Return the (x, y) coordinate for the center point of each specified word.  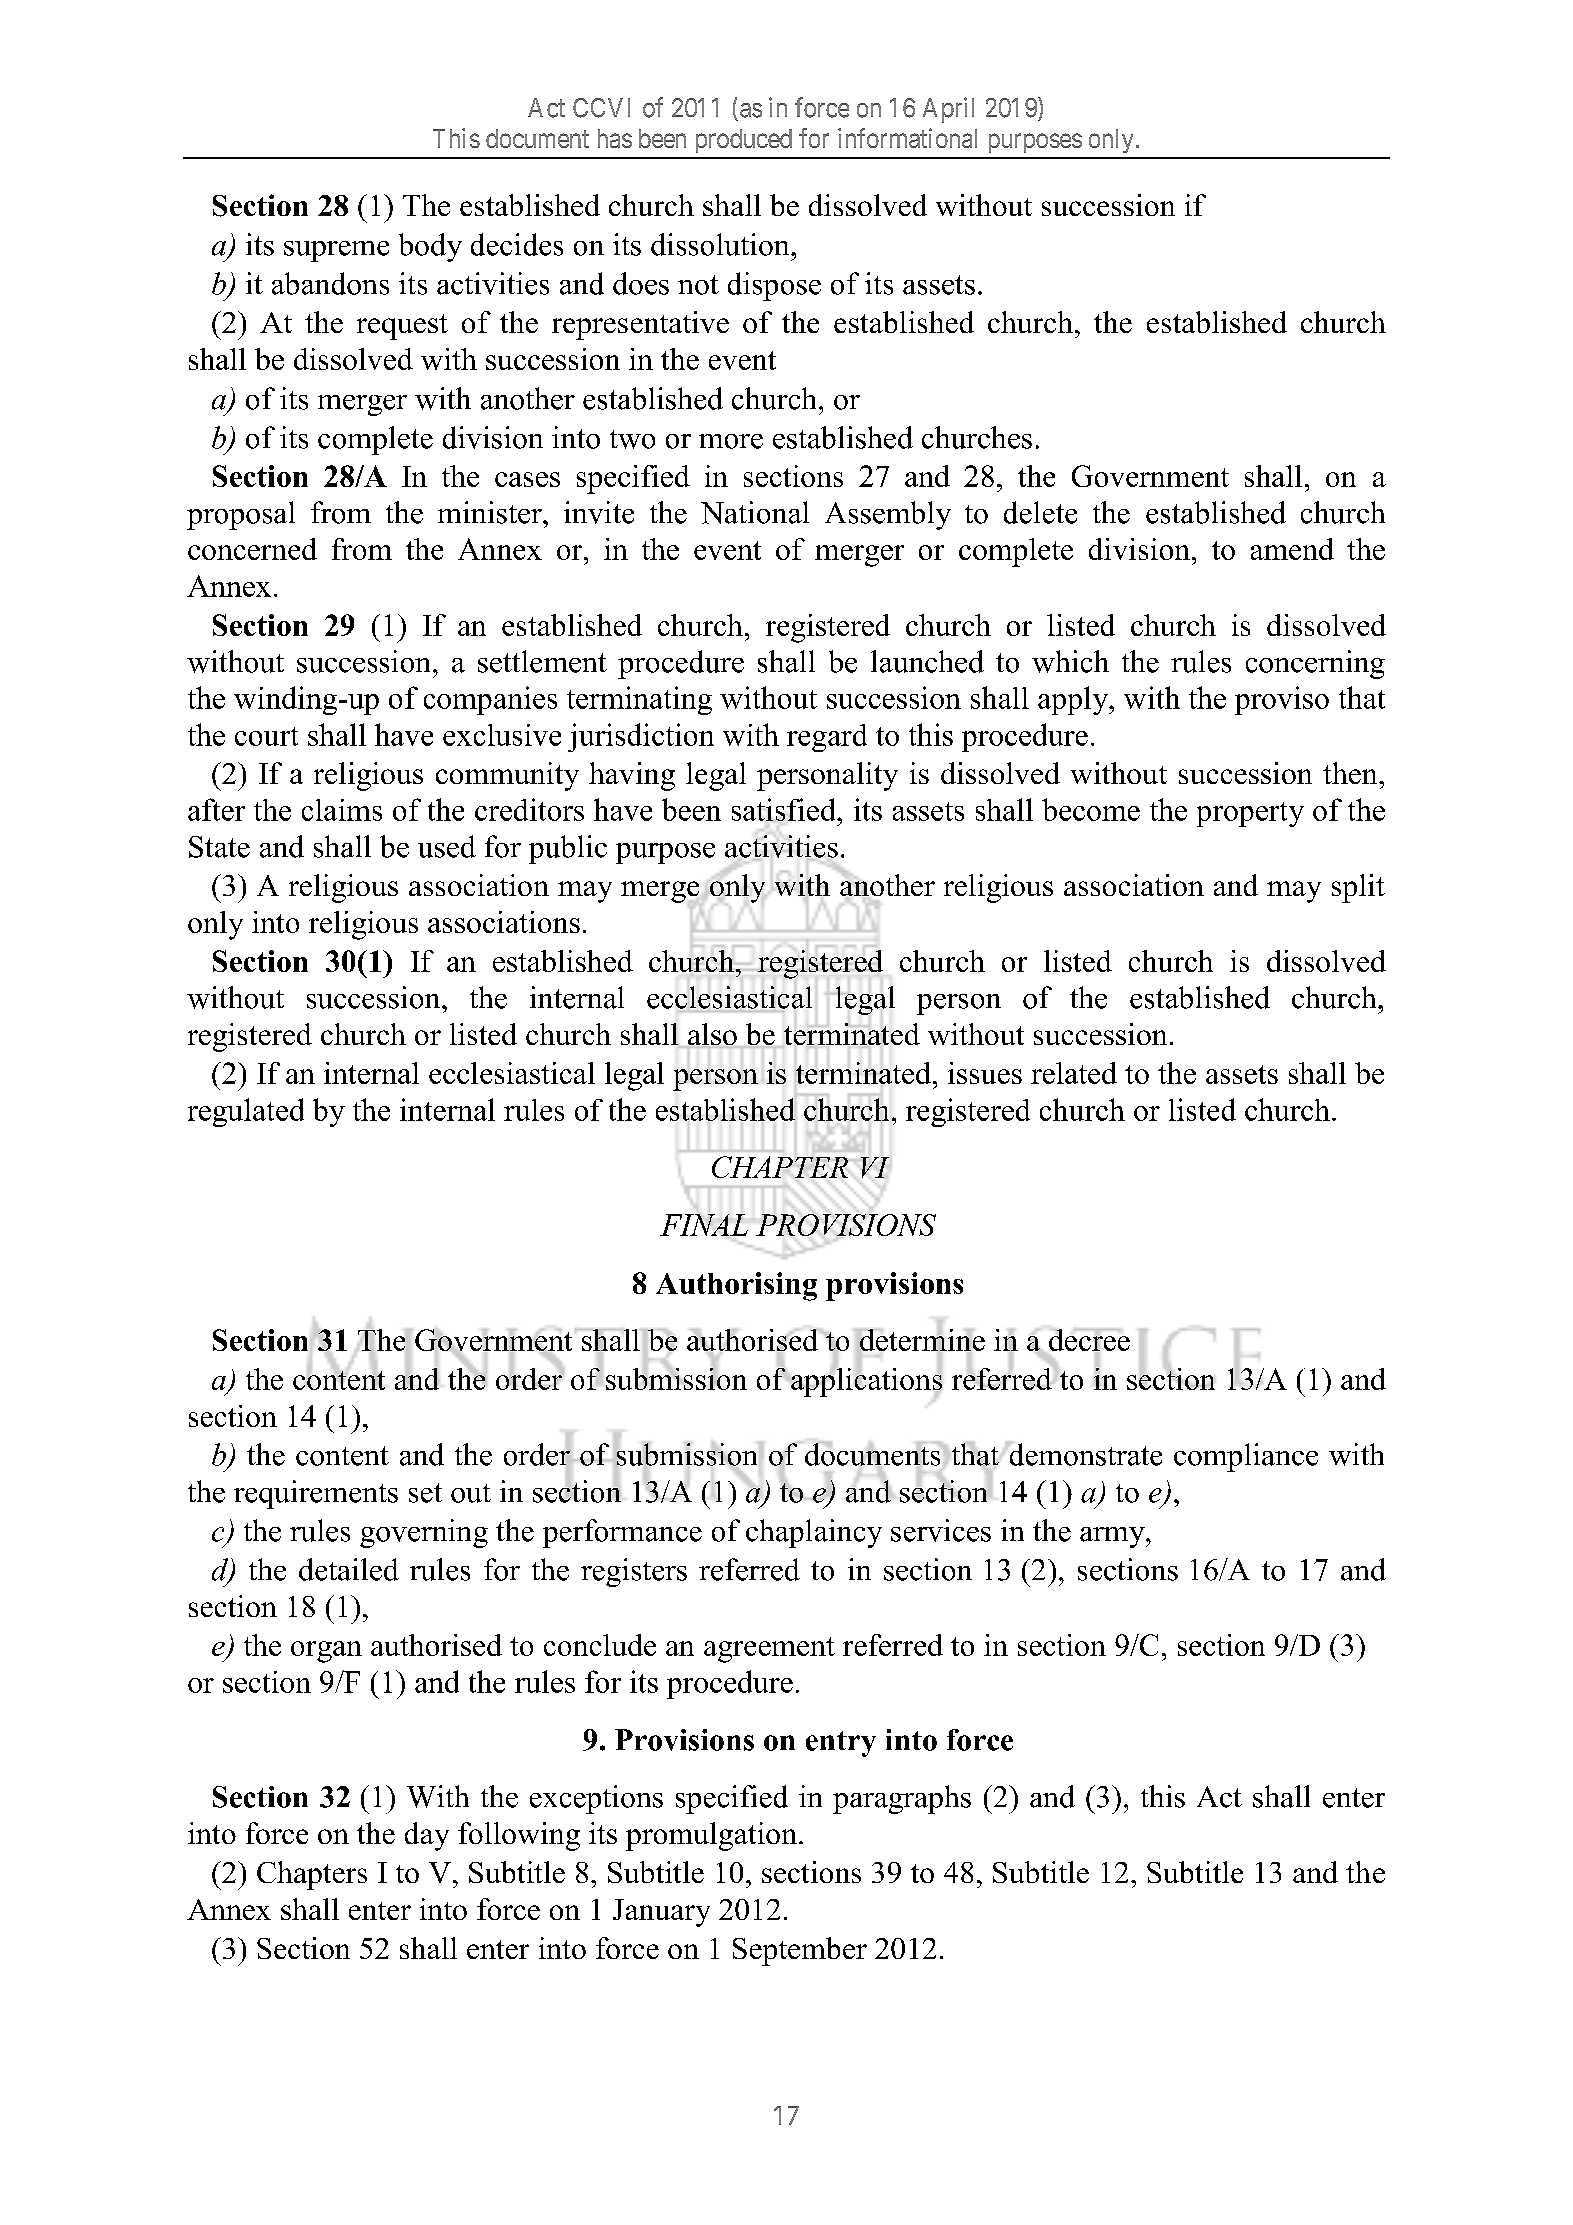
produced (744, 141)
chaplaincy (814, 1533)
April (948, 110)
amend (1292, 549)
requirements (316, 1494)
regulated (246, 1112)
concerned (252, 549)
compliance (1246, 1457)
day (427, 1836)
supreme (336, 251)
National (755, 512)
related (1074, 1073)
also (712, 1034)
